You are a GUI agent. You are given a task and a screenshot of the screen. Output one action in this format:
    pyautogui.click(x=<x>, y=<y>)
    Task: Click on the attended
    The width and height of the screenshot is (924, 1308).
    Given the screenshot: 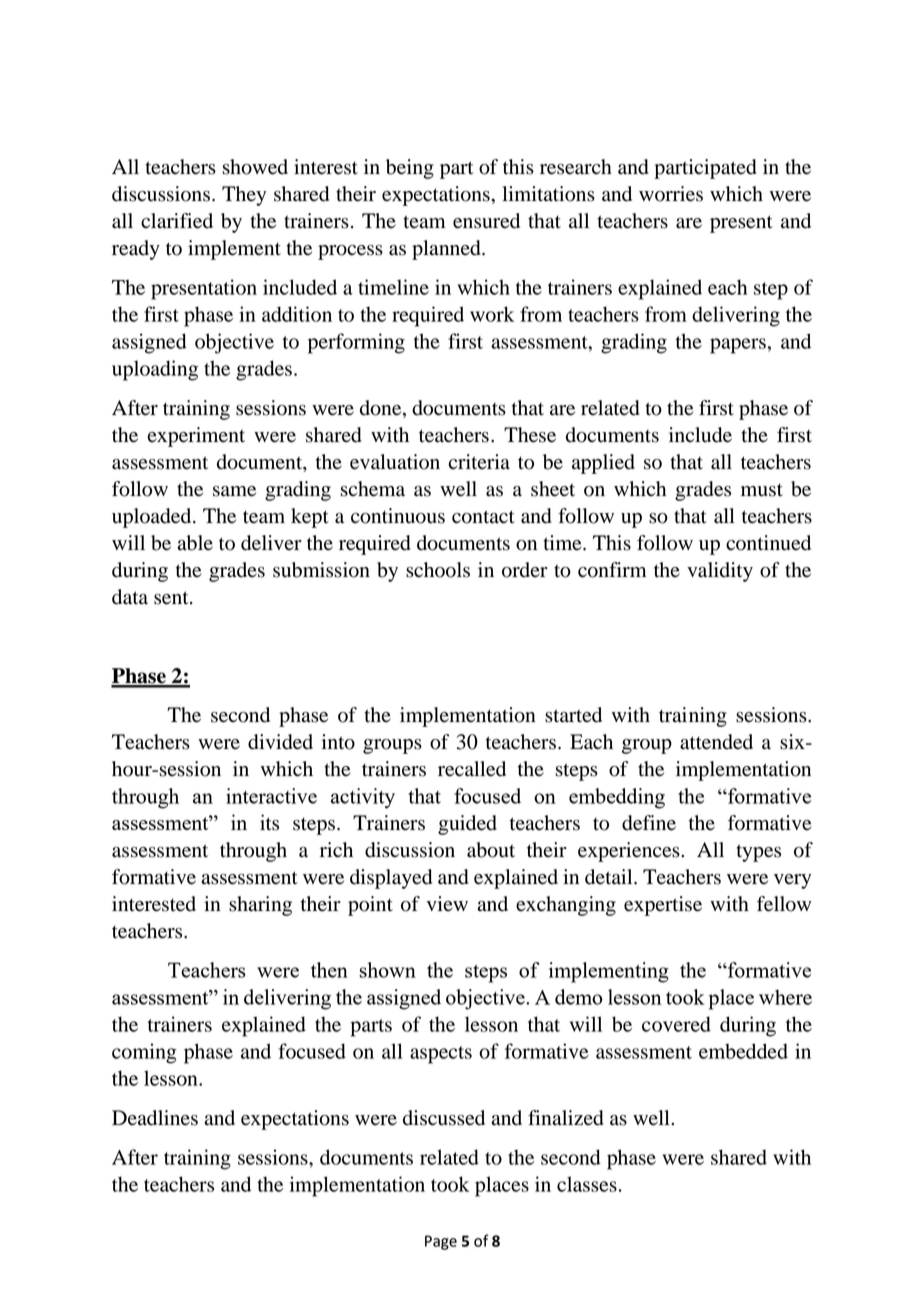 What is the action you would take?
    pyautogui.click(x=716, y=742)
